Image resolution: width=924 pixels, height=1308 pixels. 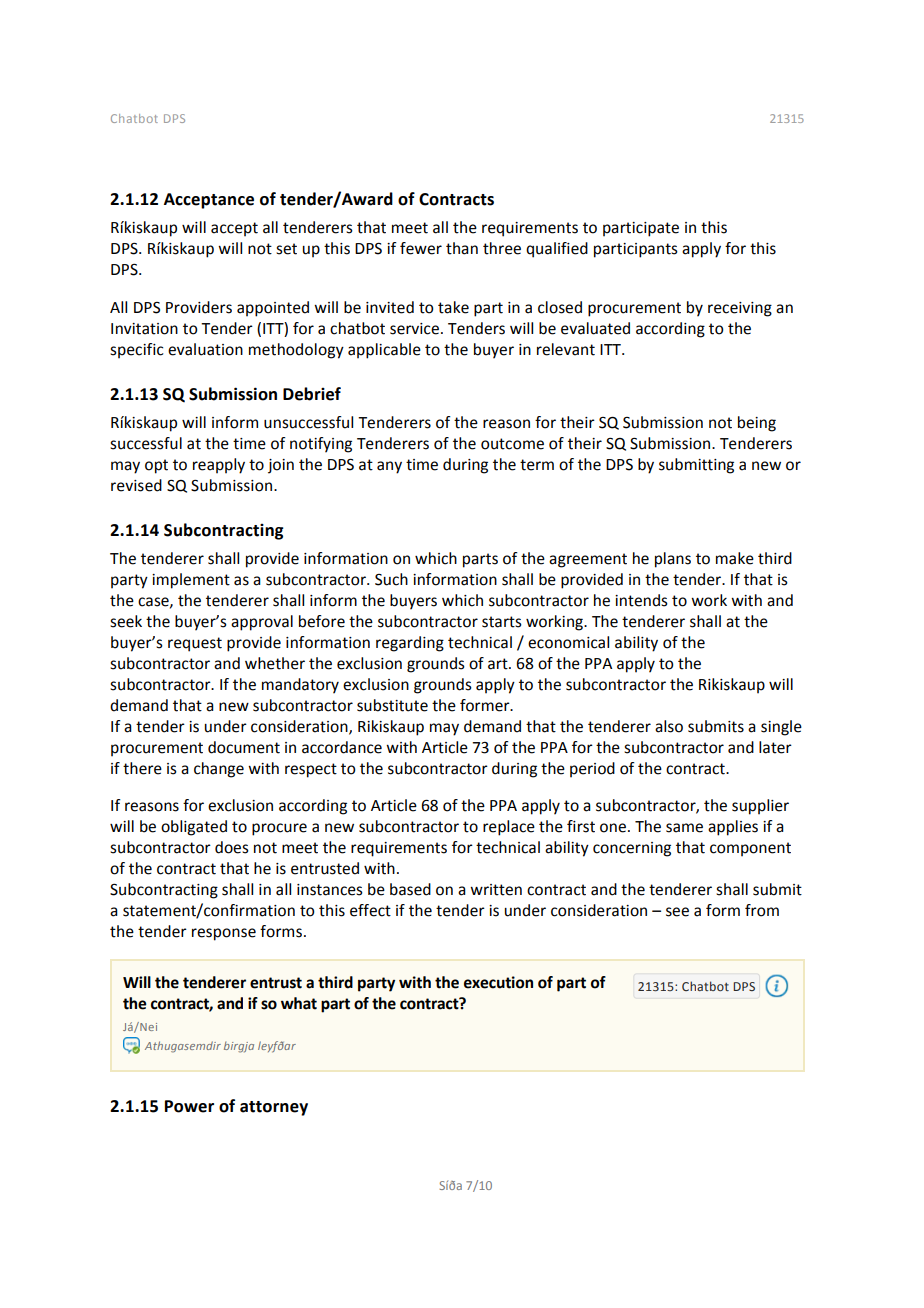 What do you see at coordinates (195, 644) in the screenshot?
I see `request` at bounding box center [195, 644].
